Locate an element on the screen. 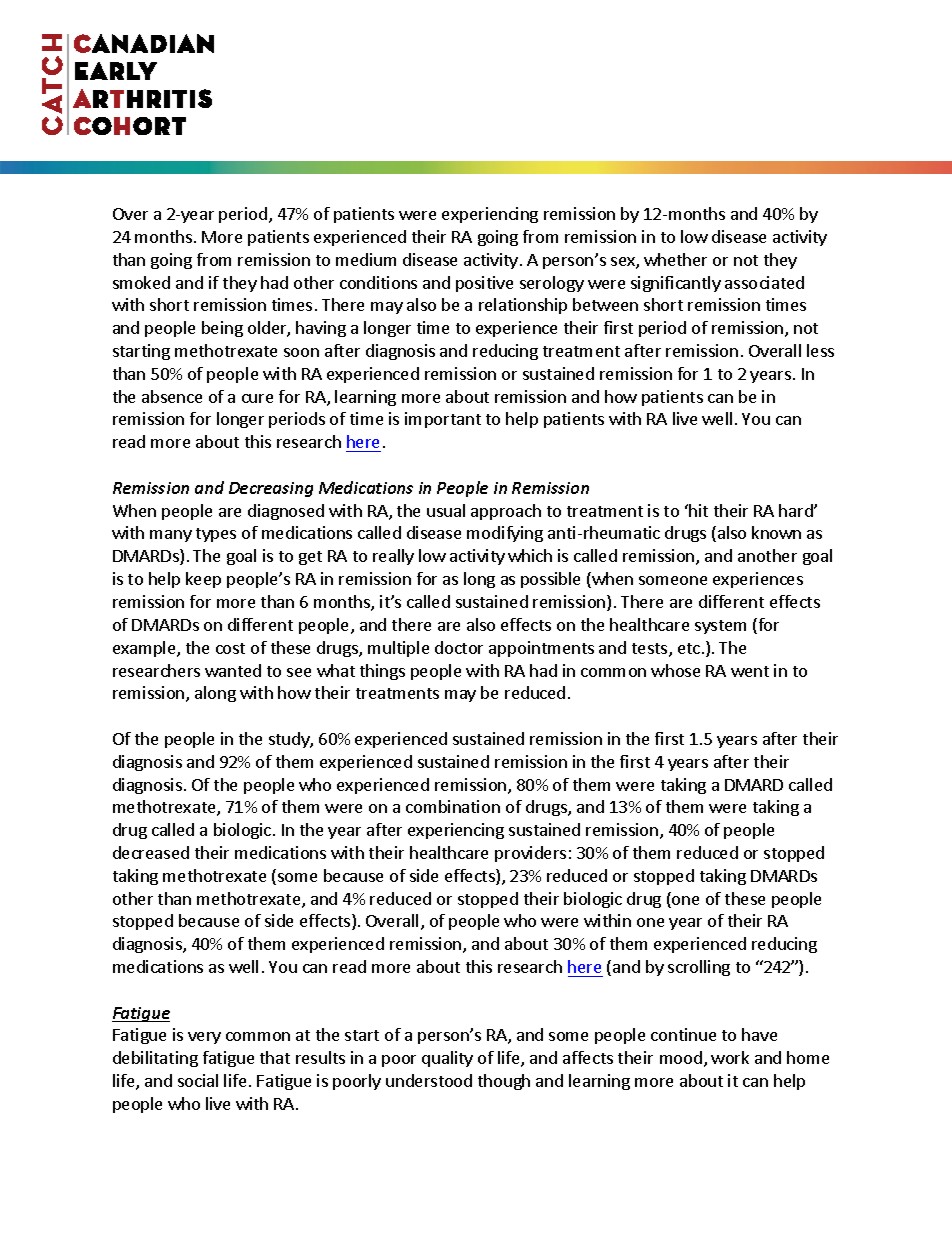 The height and width of the screenshot is (1233, 952). types is located at coordinates (216, 535).
